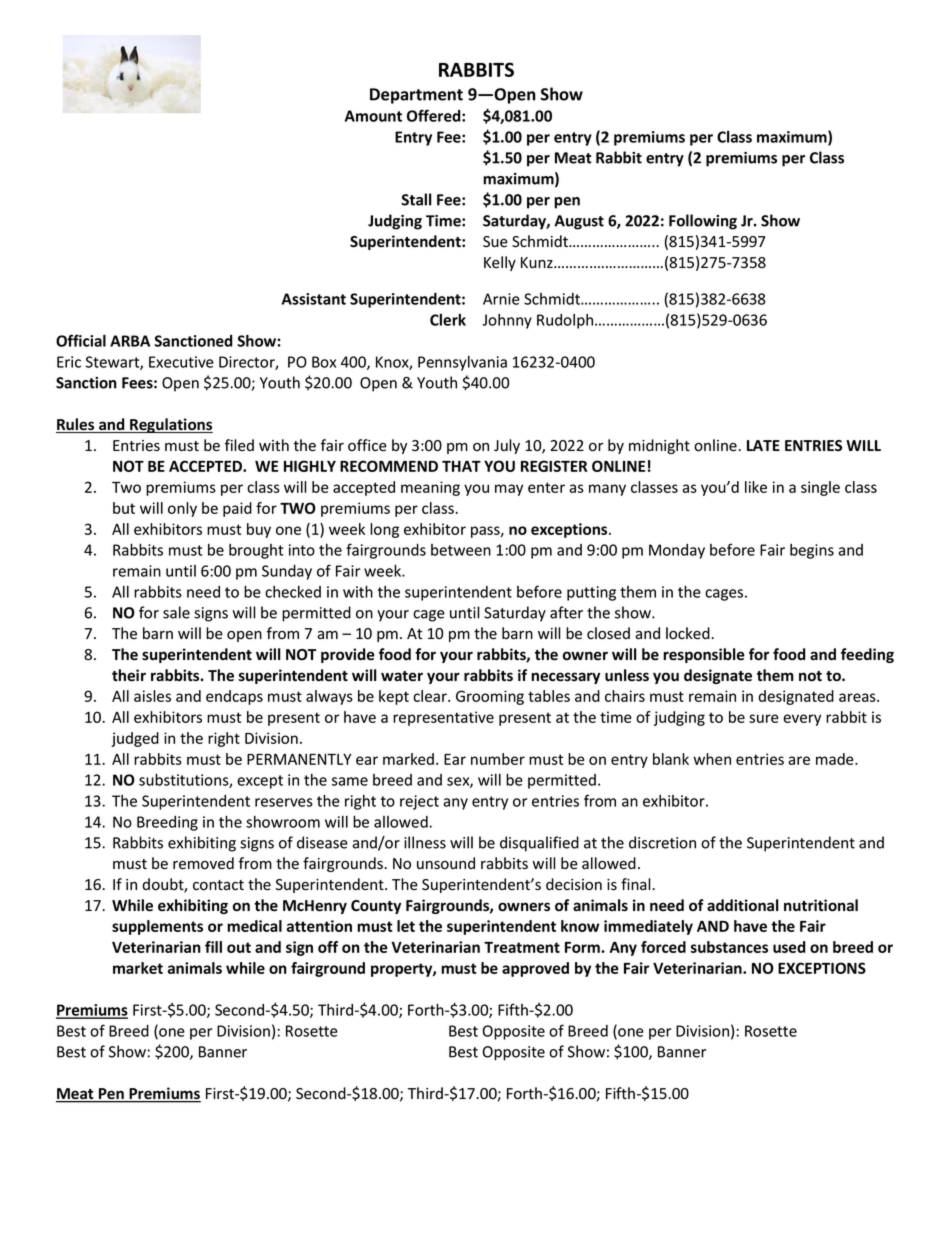 Image resolution: width=952 pixels, height=1233 pixels. I want to click on supplements, so click(157, 927).
